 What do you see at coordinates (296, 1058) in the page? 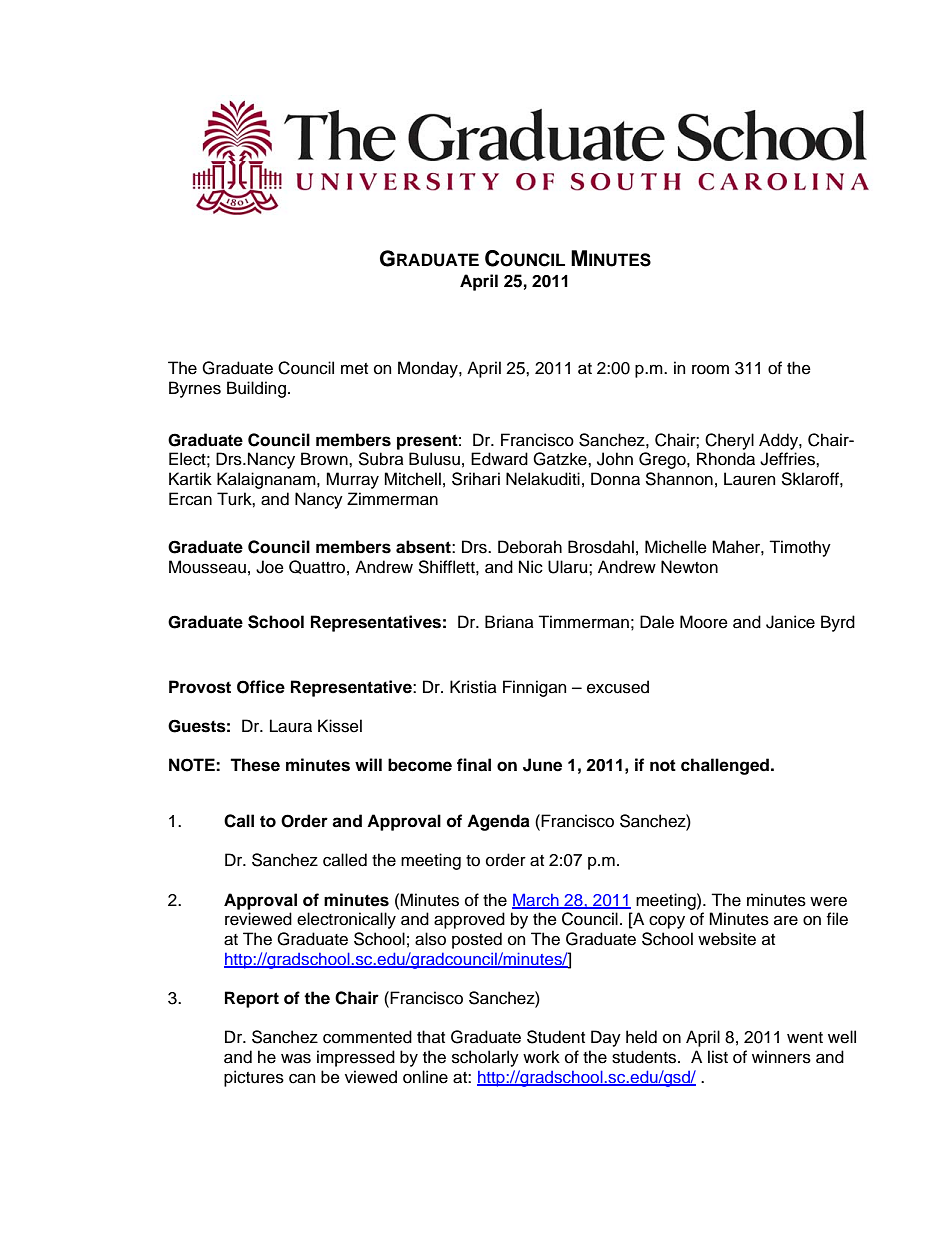
I see `was` at bounding box center [296, 1058].
